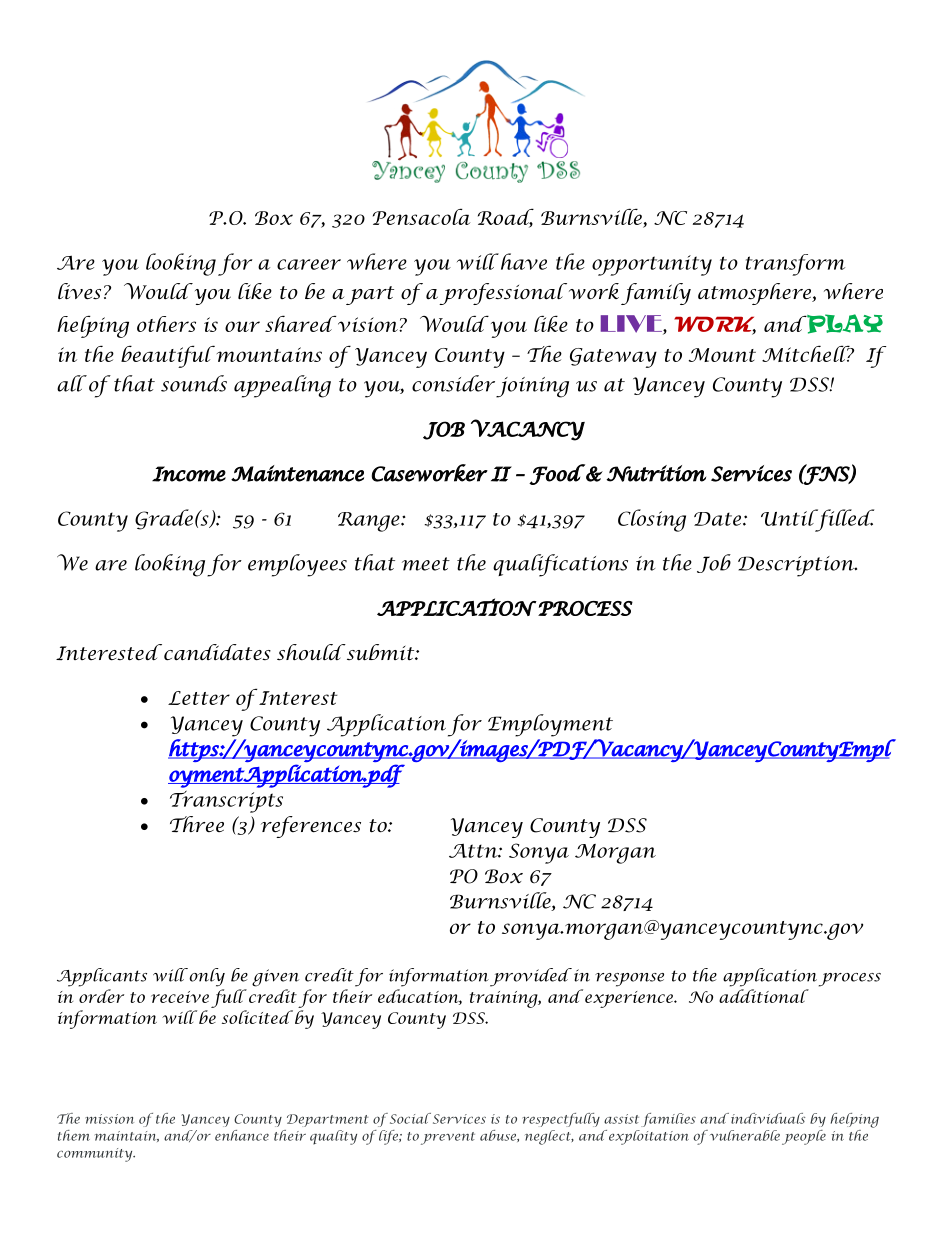 This screenshot has width=952, height=1233. Describe the element at coordinates (109, 1119) in the screenshot. I see `mission` at that location.
